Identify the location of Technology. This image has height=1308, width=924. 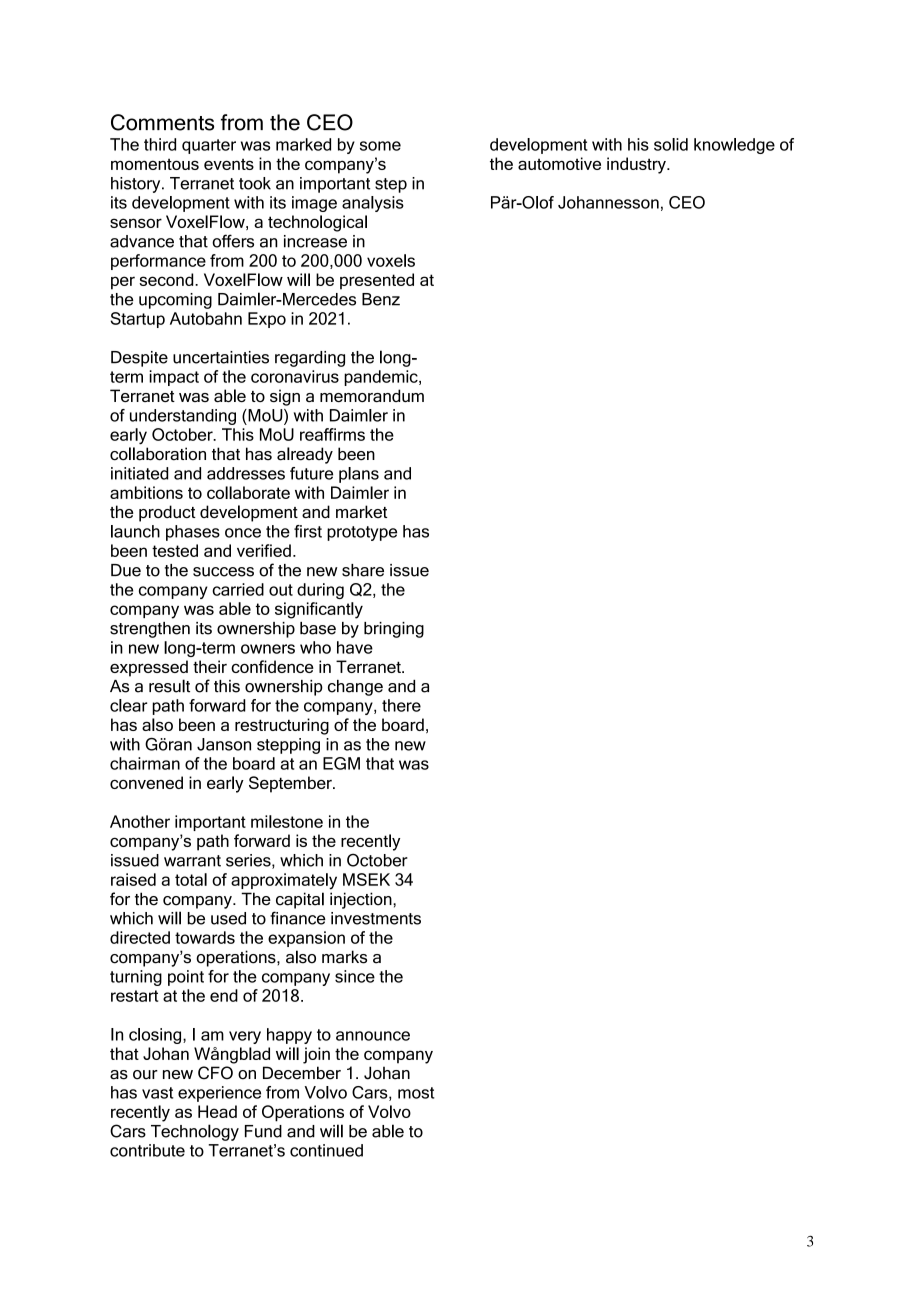
(195, 1132).
